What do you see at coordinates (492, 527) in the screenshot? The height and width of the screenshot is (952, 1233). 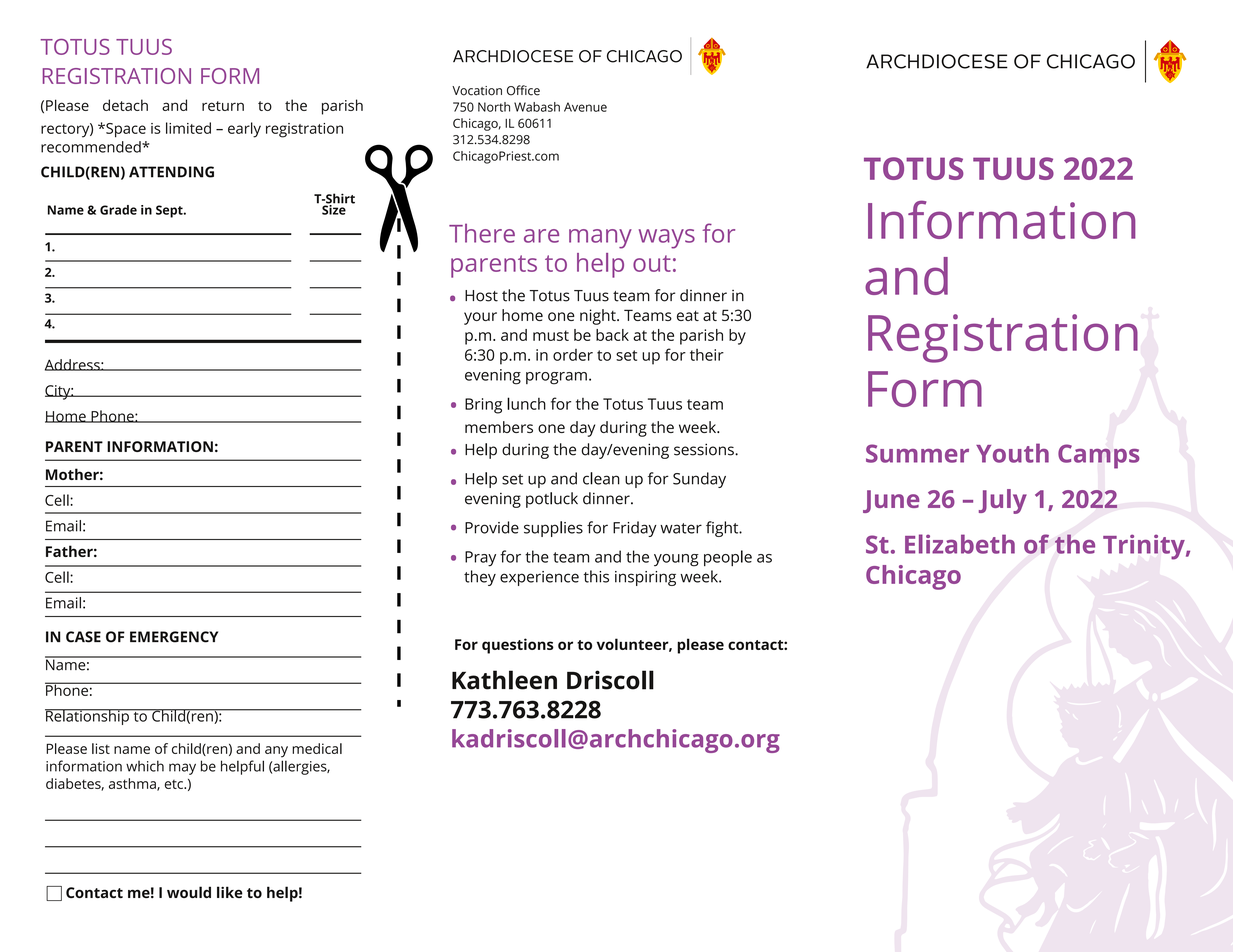 I see `Provide` at bounding box center [492, 527].
